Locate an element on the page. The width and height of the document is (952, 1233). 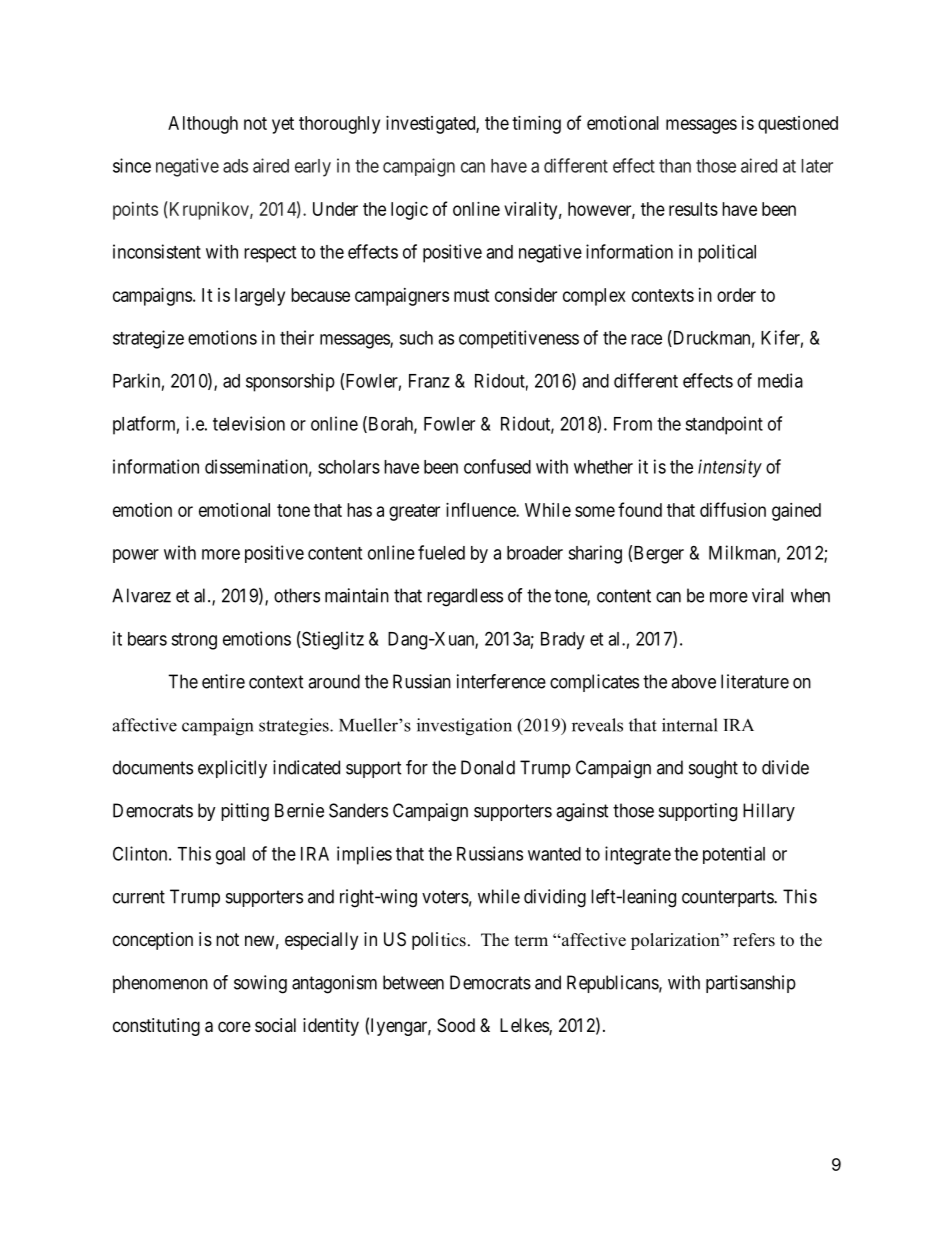
partisanship is located at coordinates (751, 984).
